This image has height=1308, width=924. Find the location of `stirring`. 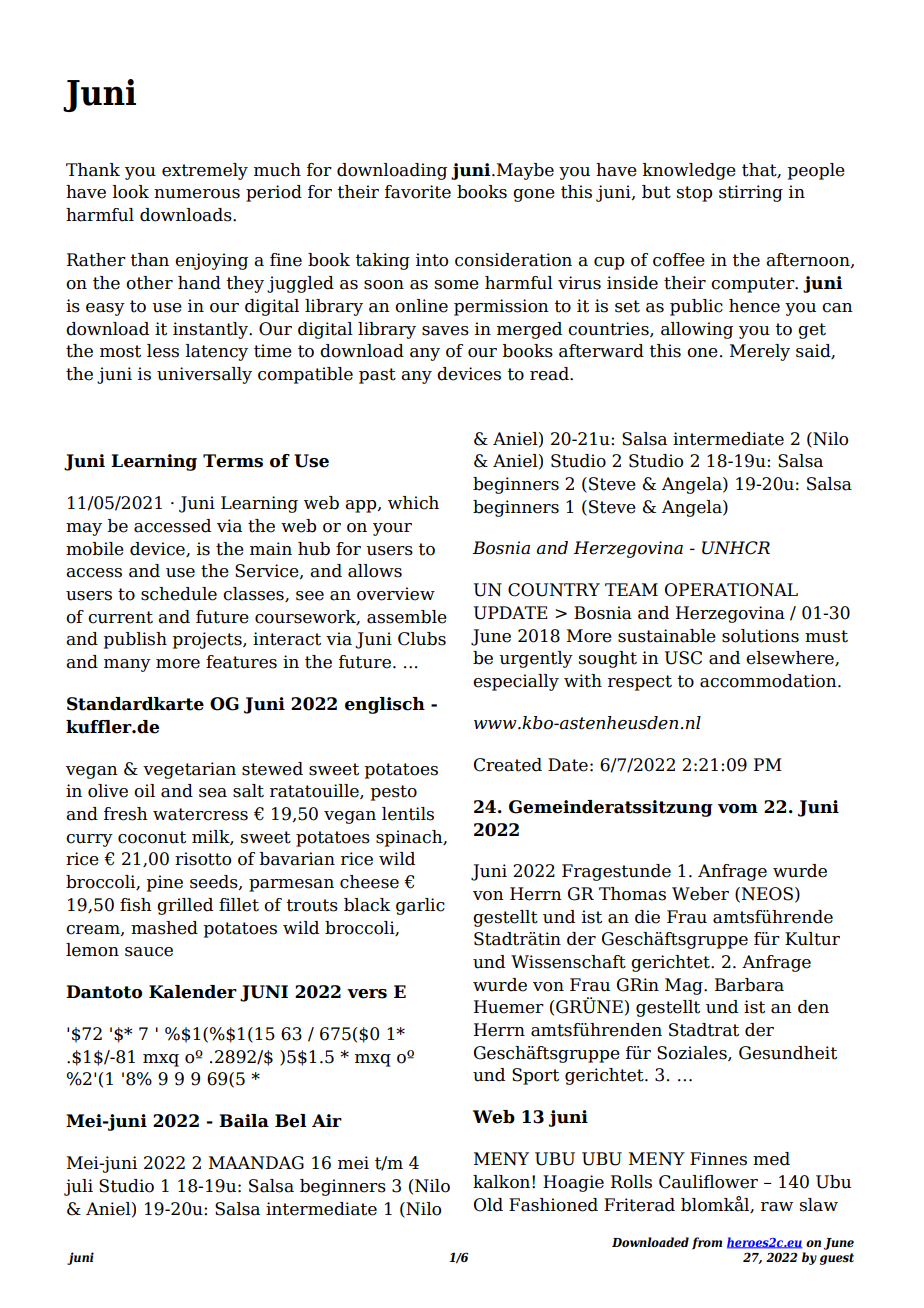

stirring is located at coordinates (751, 193).
